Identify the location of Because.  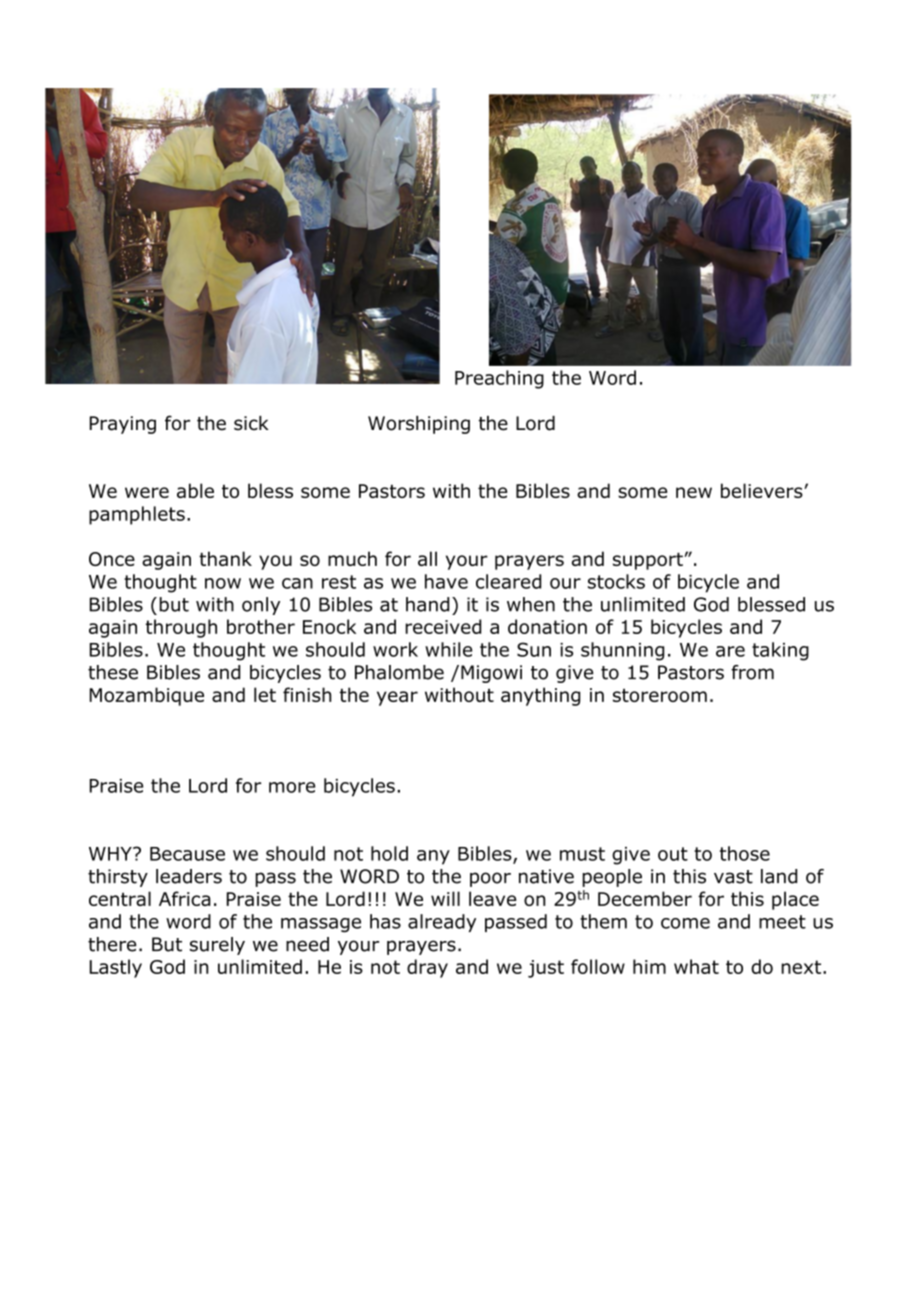
(187, 854).
